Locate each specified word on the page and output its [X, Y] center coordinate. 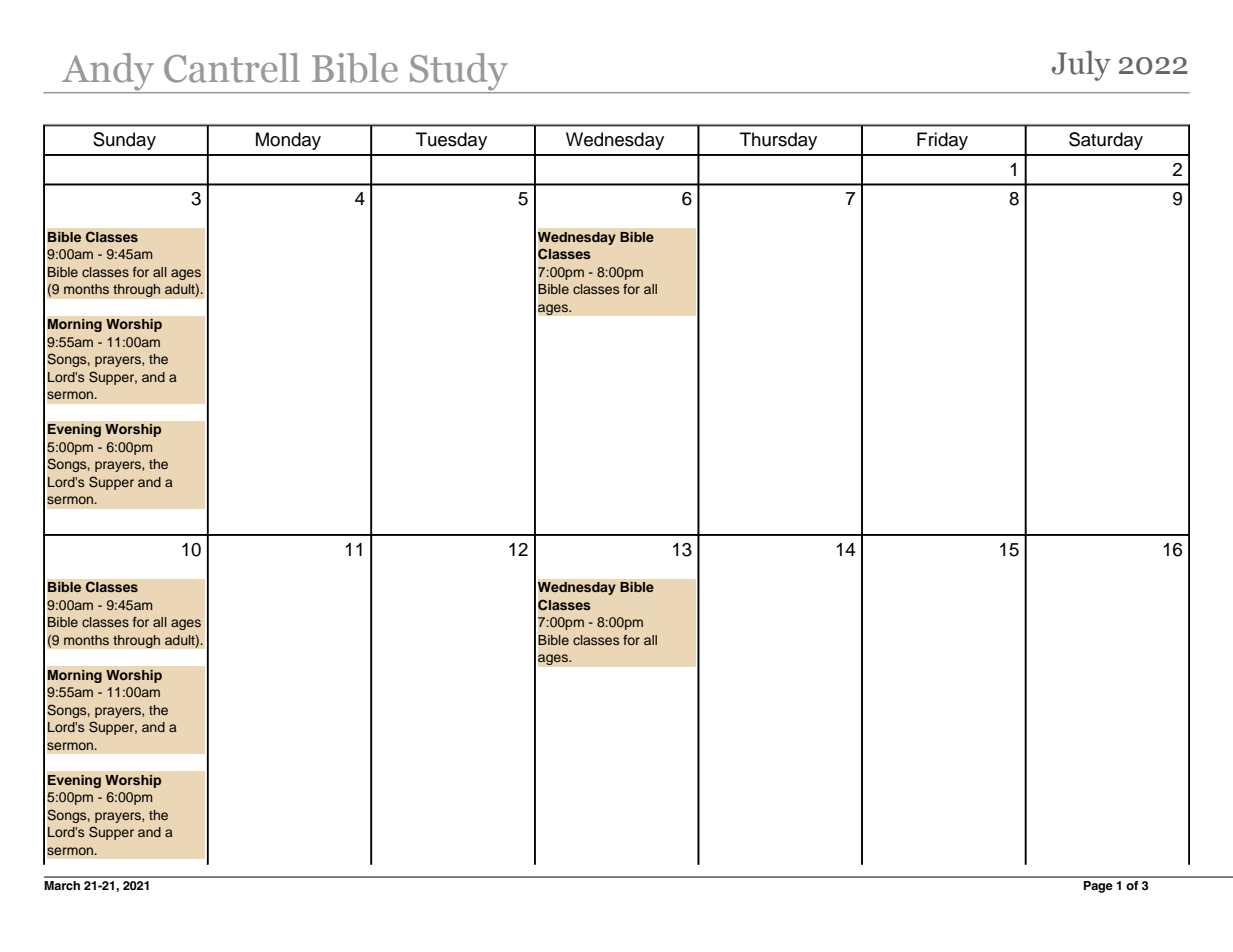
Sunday [124, 141]
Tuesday [451, 141]
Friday [942, 141]
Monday [288, 141]
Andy [108, 73]
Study [459, 73]
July [1081, 66]
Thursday [778, 141]
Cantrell [232, 68]
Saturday [1106, 141]
